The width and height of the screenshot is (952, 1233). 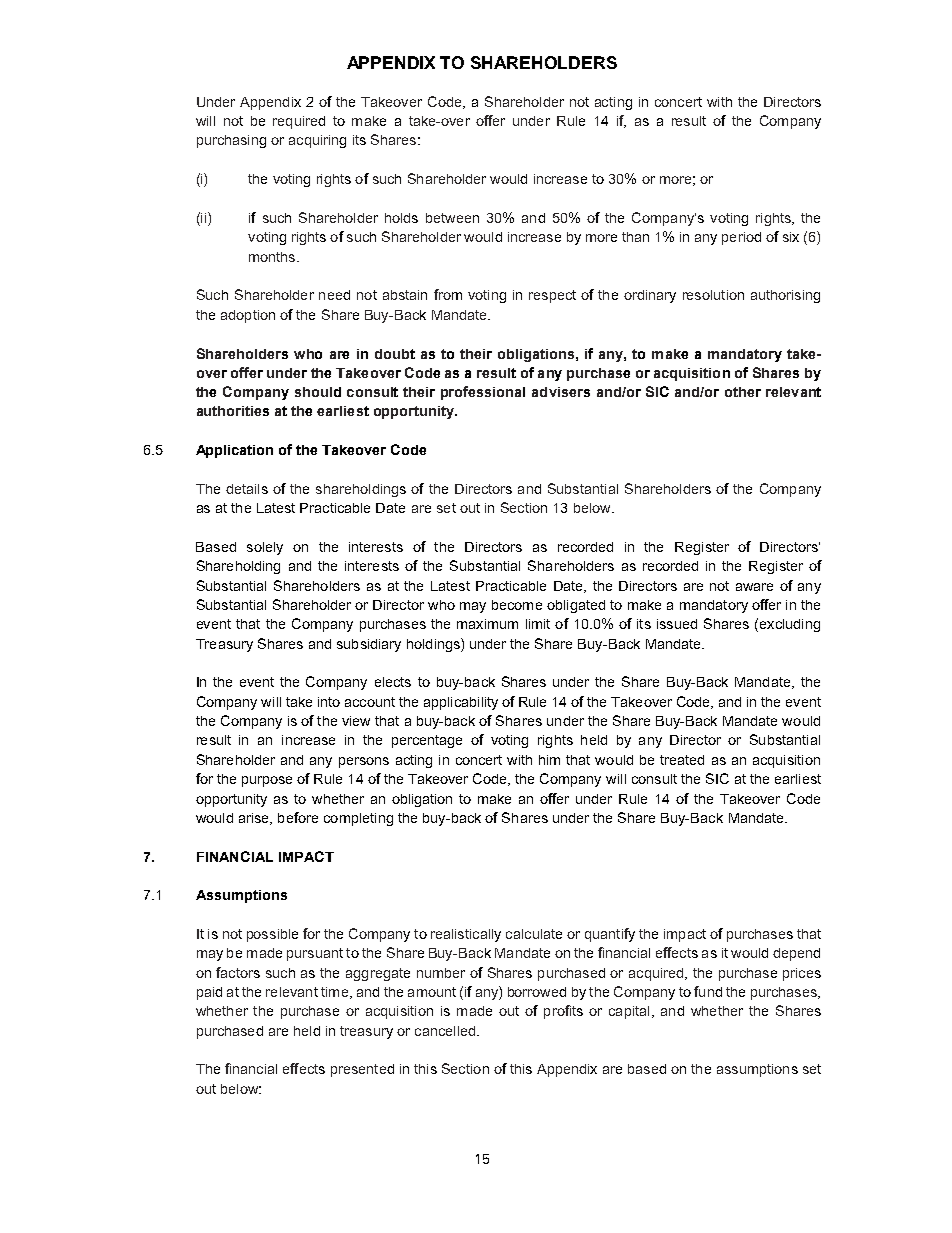 I want to click on period, so click(x=741, y=238).
